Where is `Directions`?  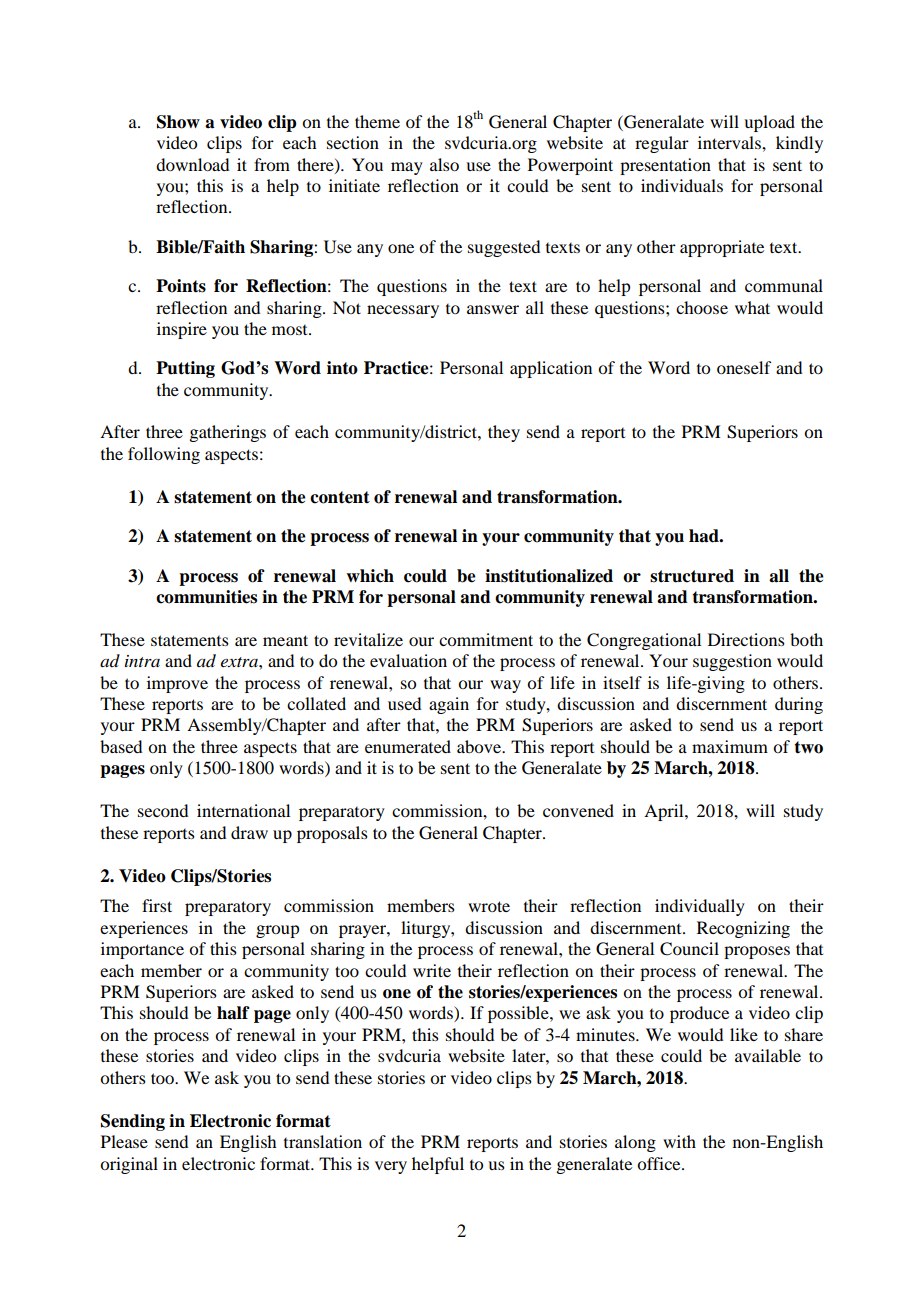
Directions is located at coordinates (746, 639).
